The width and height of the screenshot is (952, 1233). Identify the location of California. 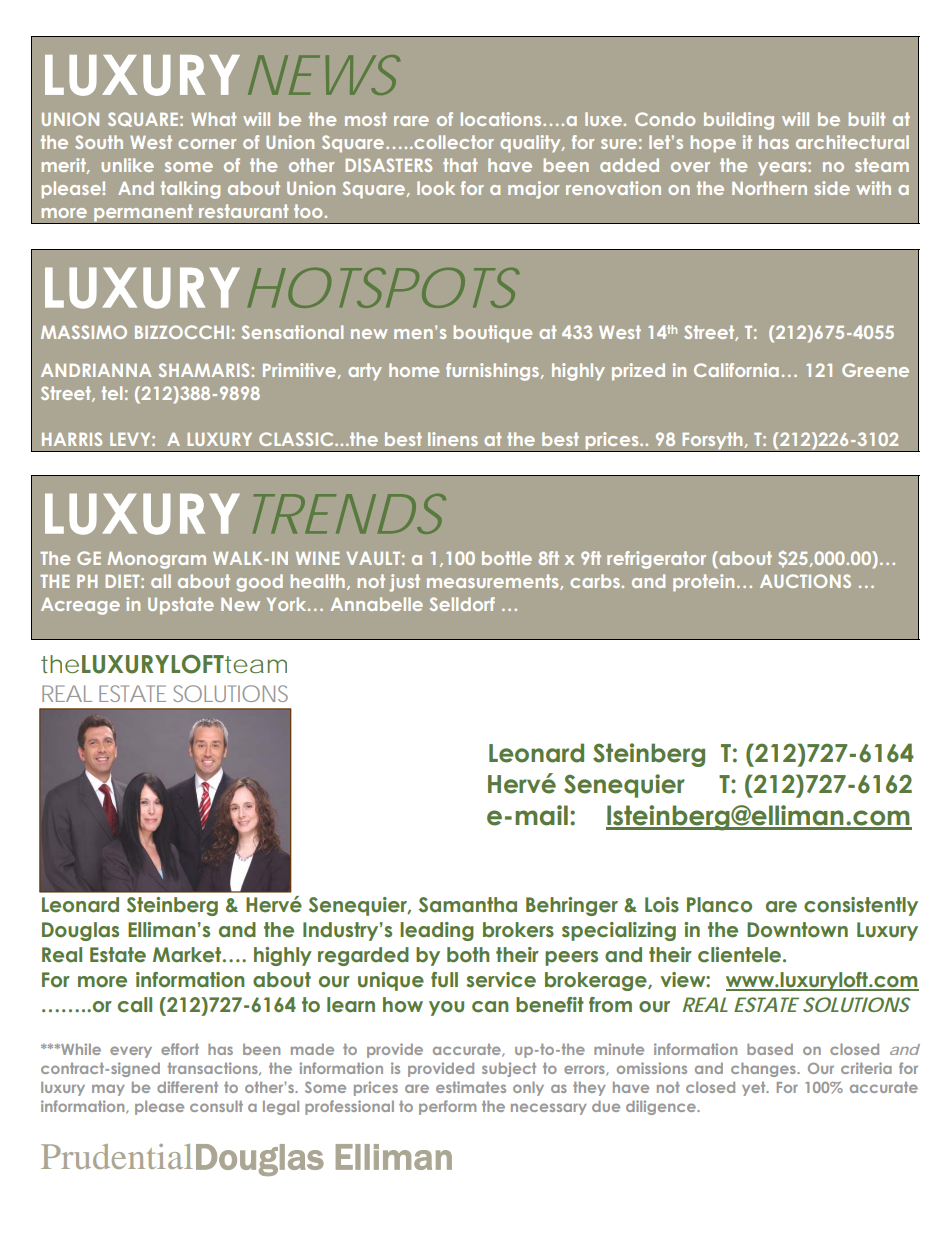
(736, 370).
